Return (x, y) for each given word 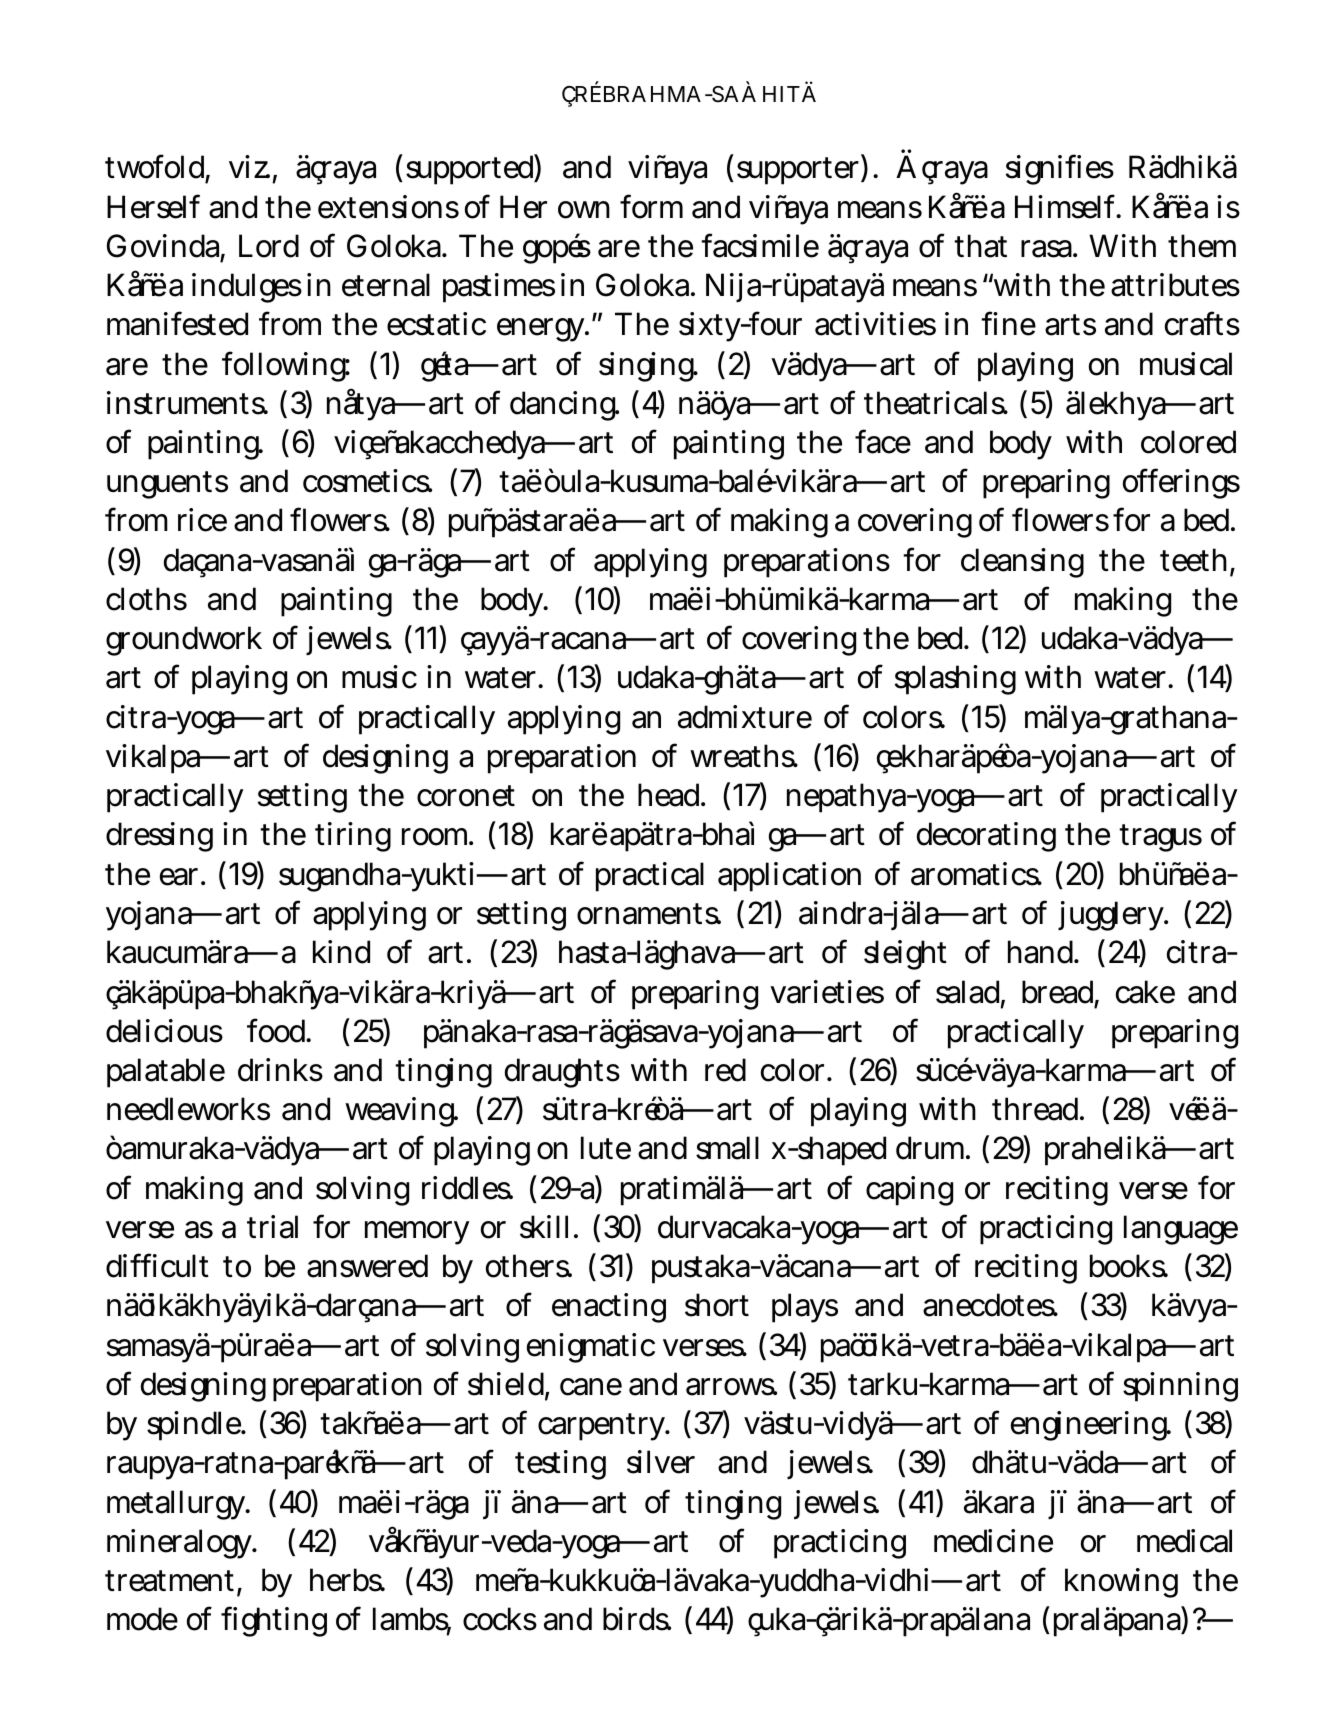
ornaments (649, 914)
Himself (1068, 206)
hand (1042, 952)
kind (341, 952)
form (651, 206)
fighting (274, 1621)
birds (637, 1619)
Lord (269, 246)
